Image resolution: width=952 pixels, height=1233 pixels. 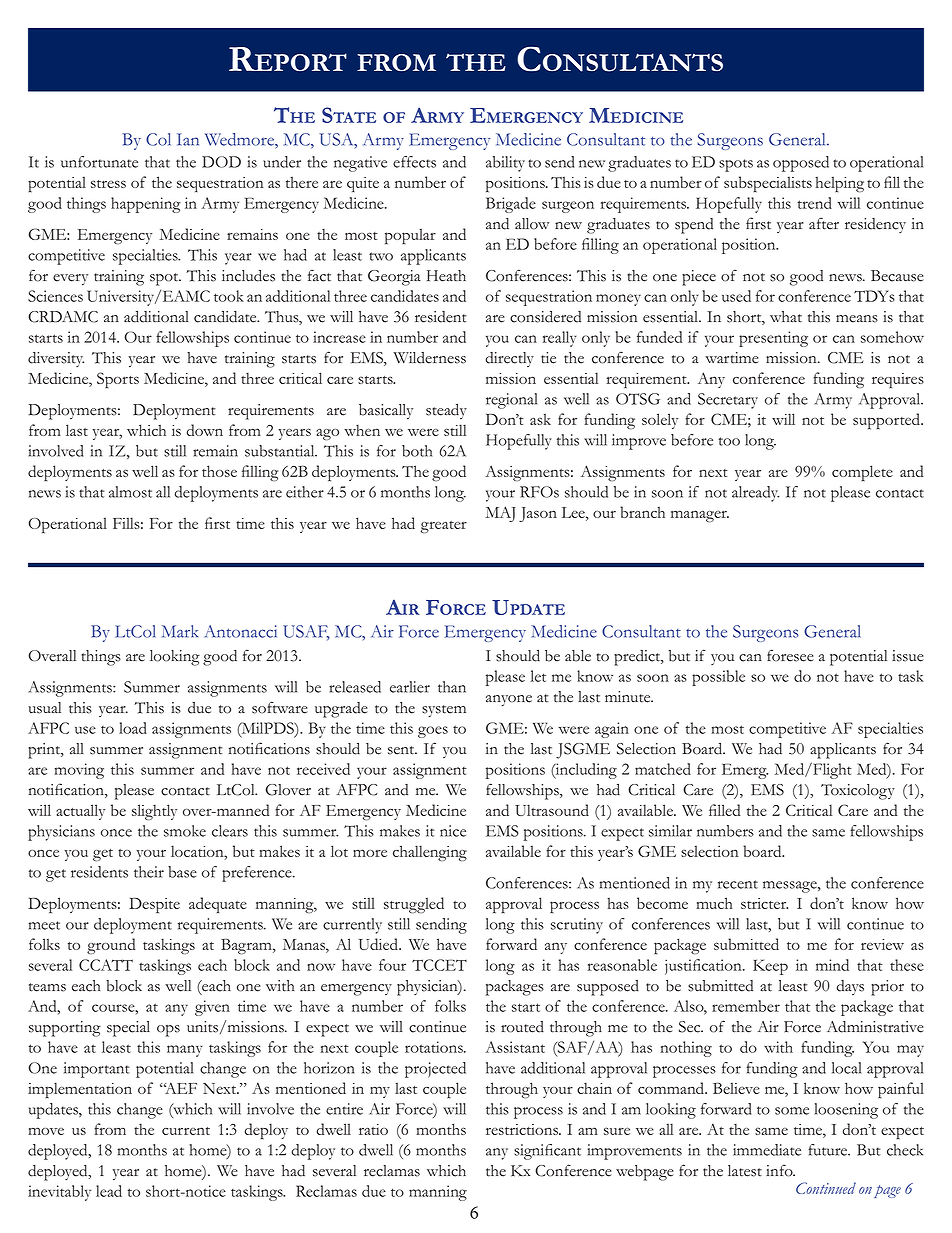 I want to click on info, so click(x=780, y=1170).
